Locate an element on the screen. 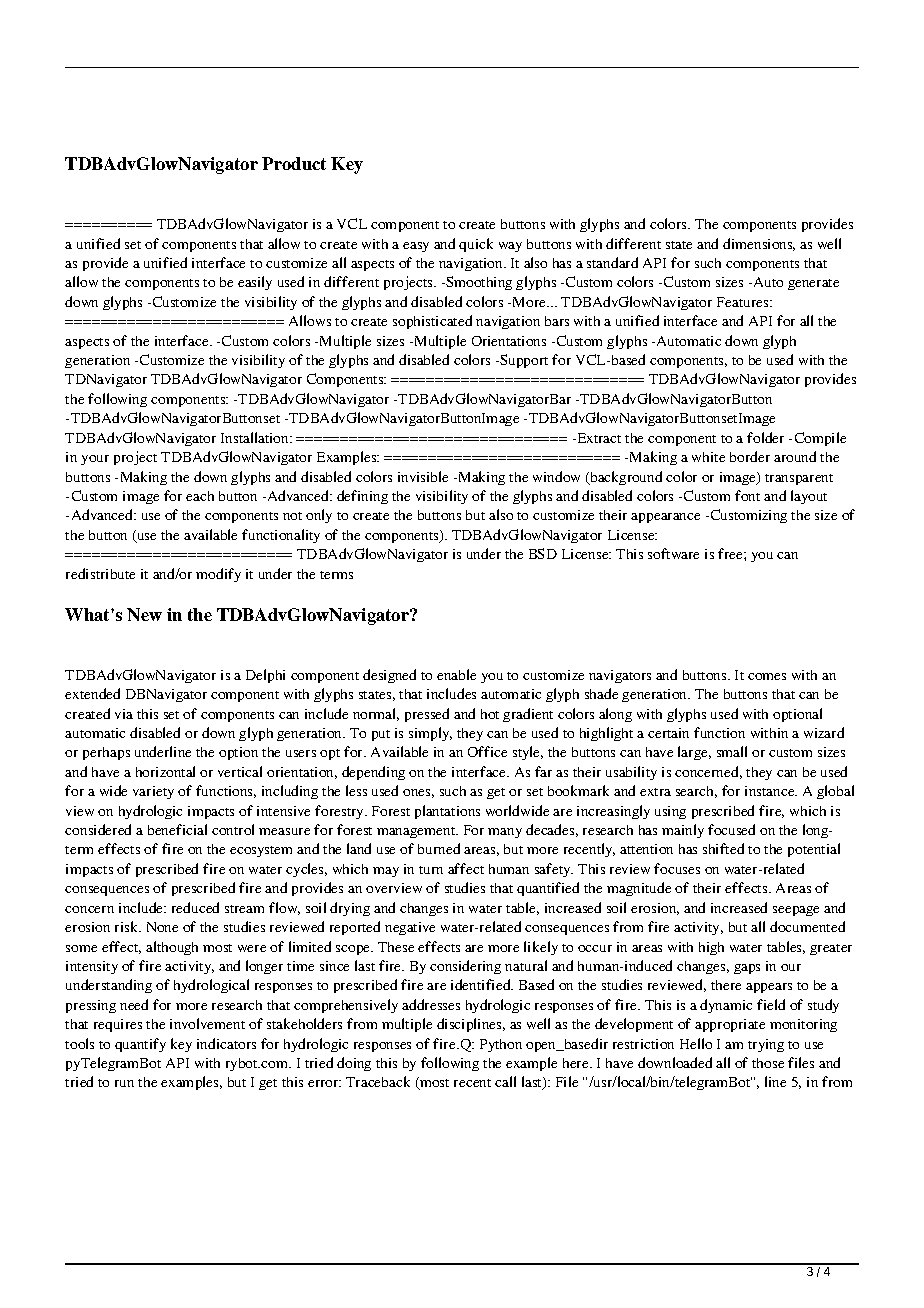 The height and width of the screenshot is (1308, 924). sophisticated is located at coordinates (432, 322).
